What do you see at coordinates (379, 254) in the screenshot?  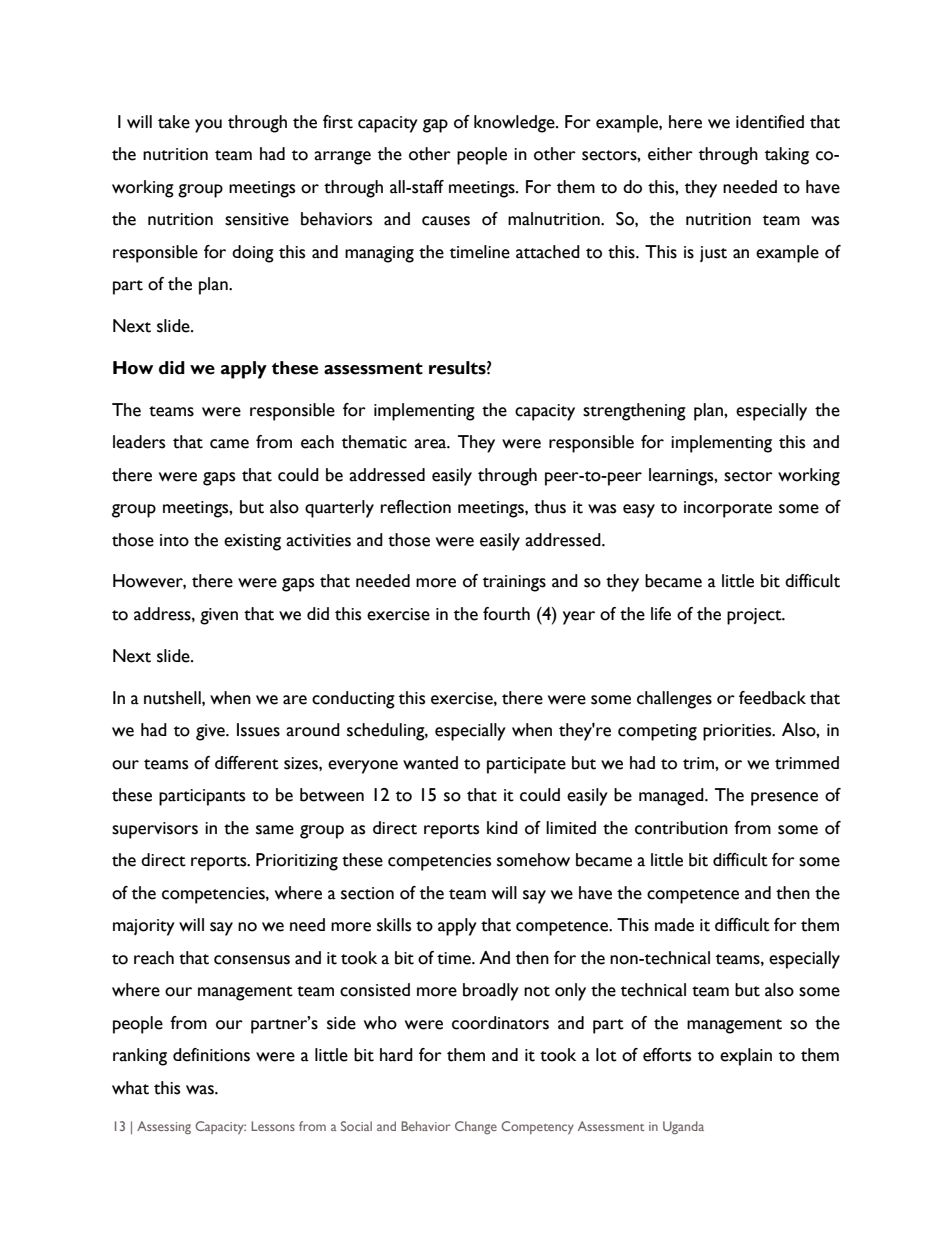 I see `managing` at bounding box center [379, 254].
